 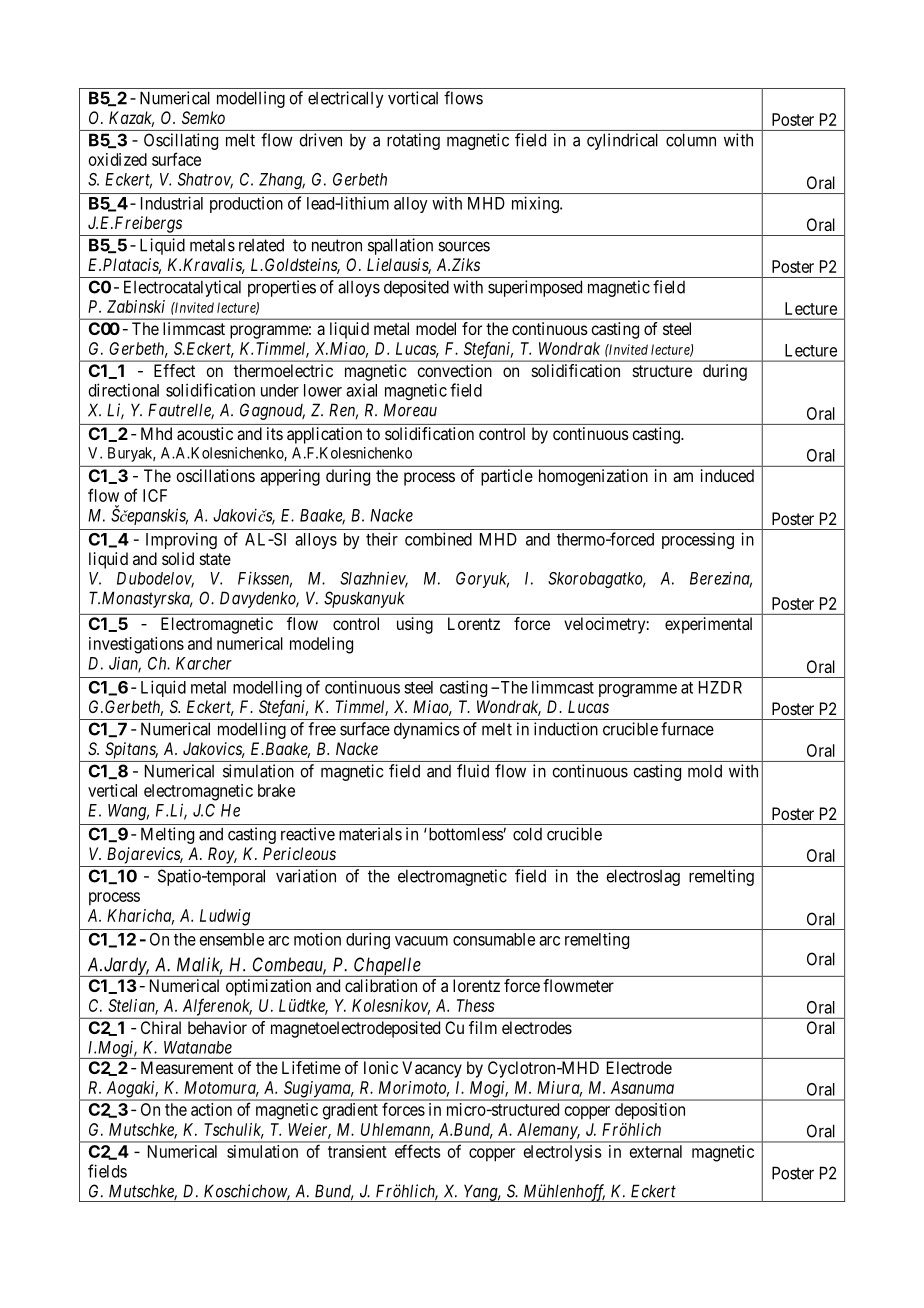 I want to click on cylindrical, so click(x=622, y=141).
